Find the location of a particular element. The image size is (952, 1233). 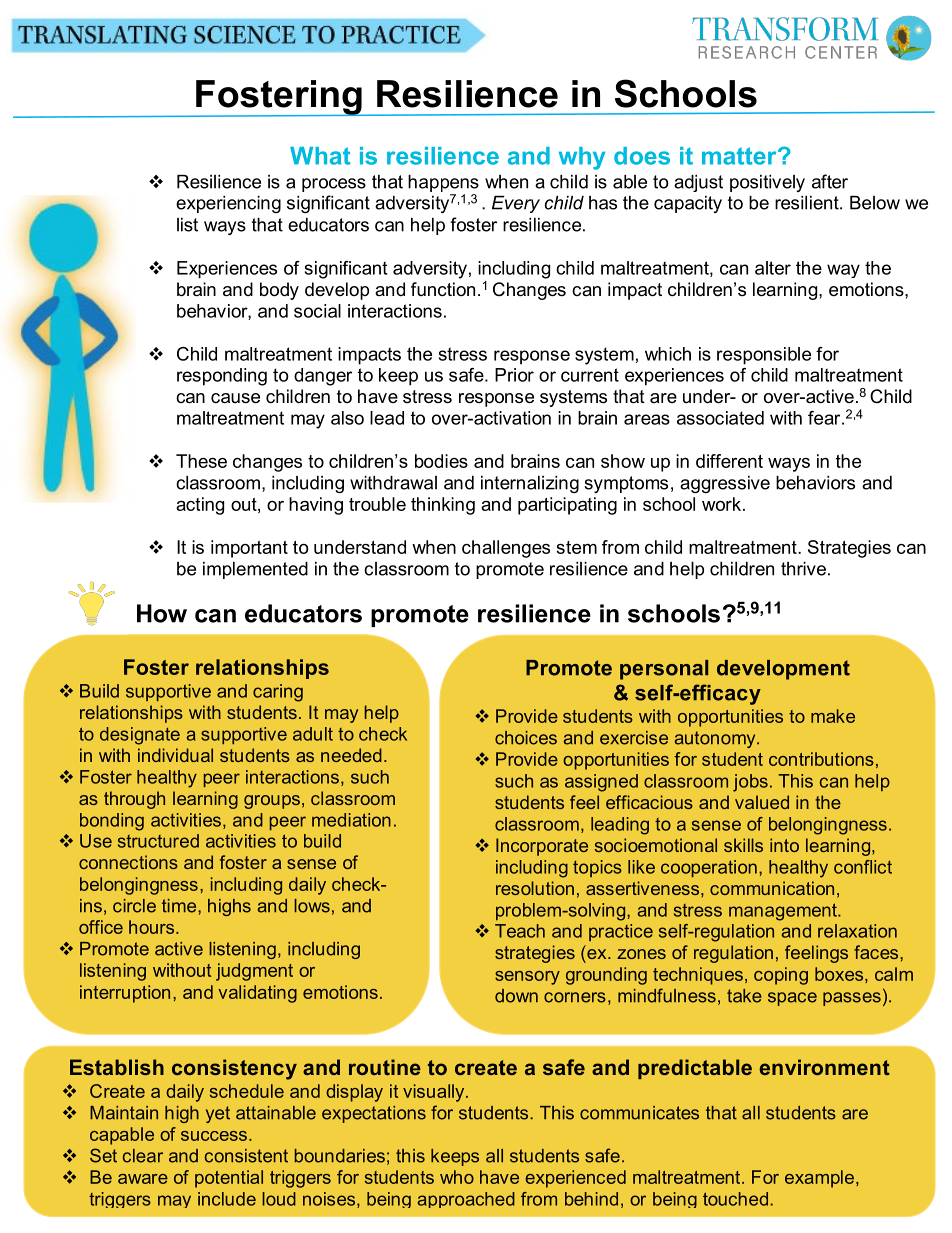

positively is located at coordinates (767, 183).
